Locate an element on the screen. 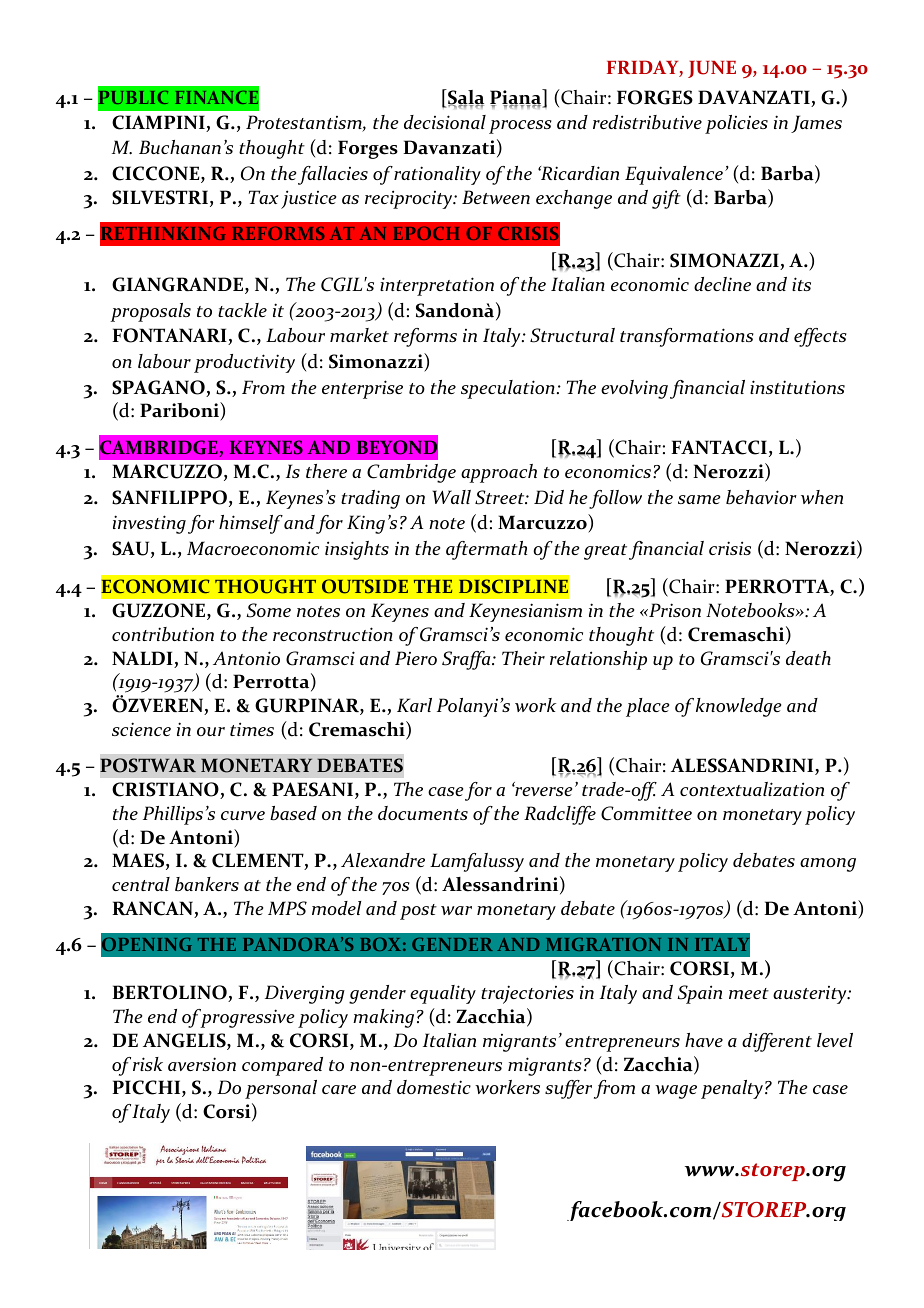 The height and width of the screenshot is (1308, 924). Tax is located at coordinates (264, 197).
